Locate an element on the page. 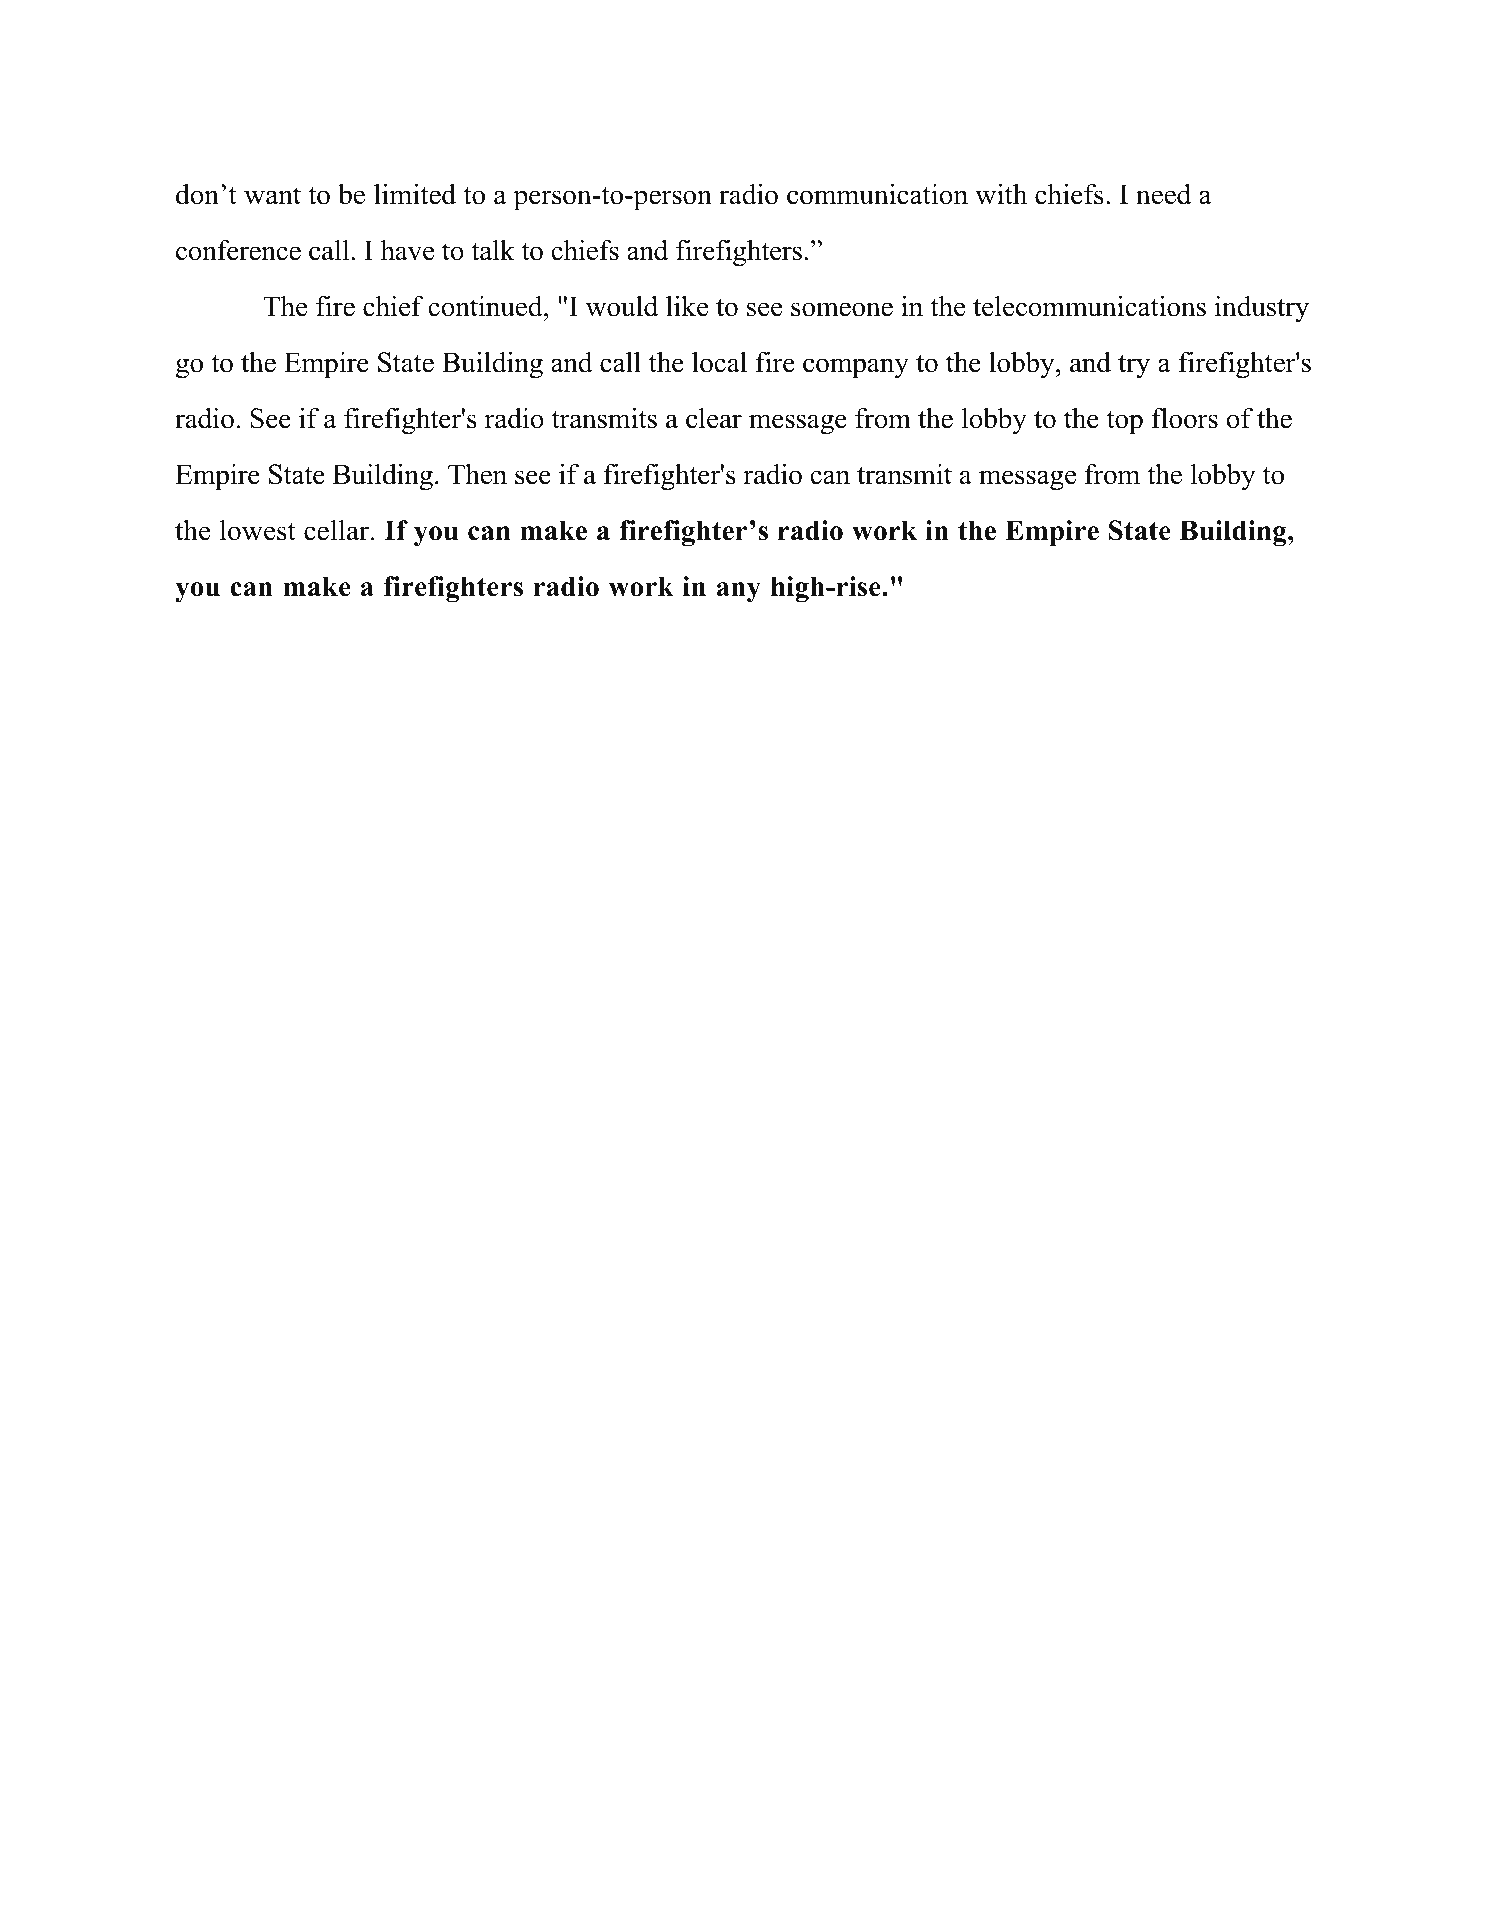 The image size is (1489, 1927). floors is located at coordinates (1185, 418).
